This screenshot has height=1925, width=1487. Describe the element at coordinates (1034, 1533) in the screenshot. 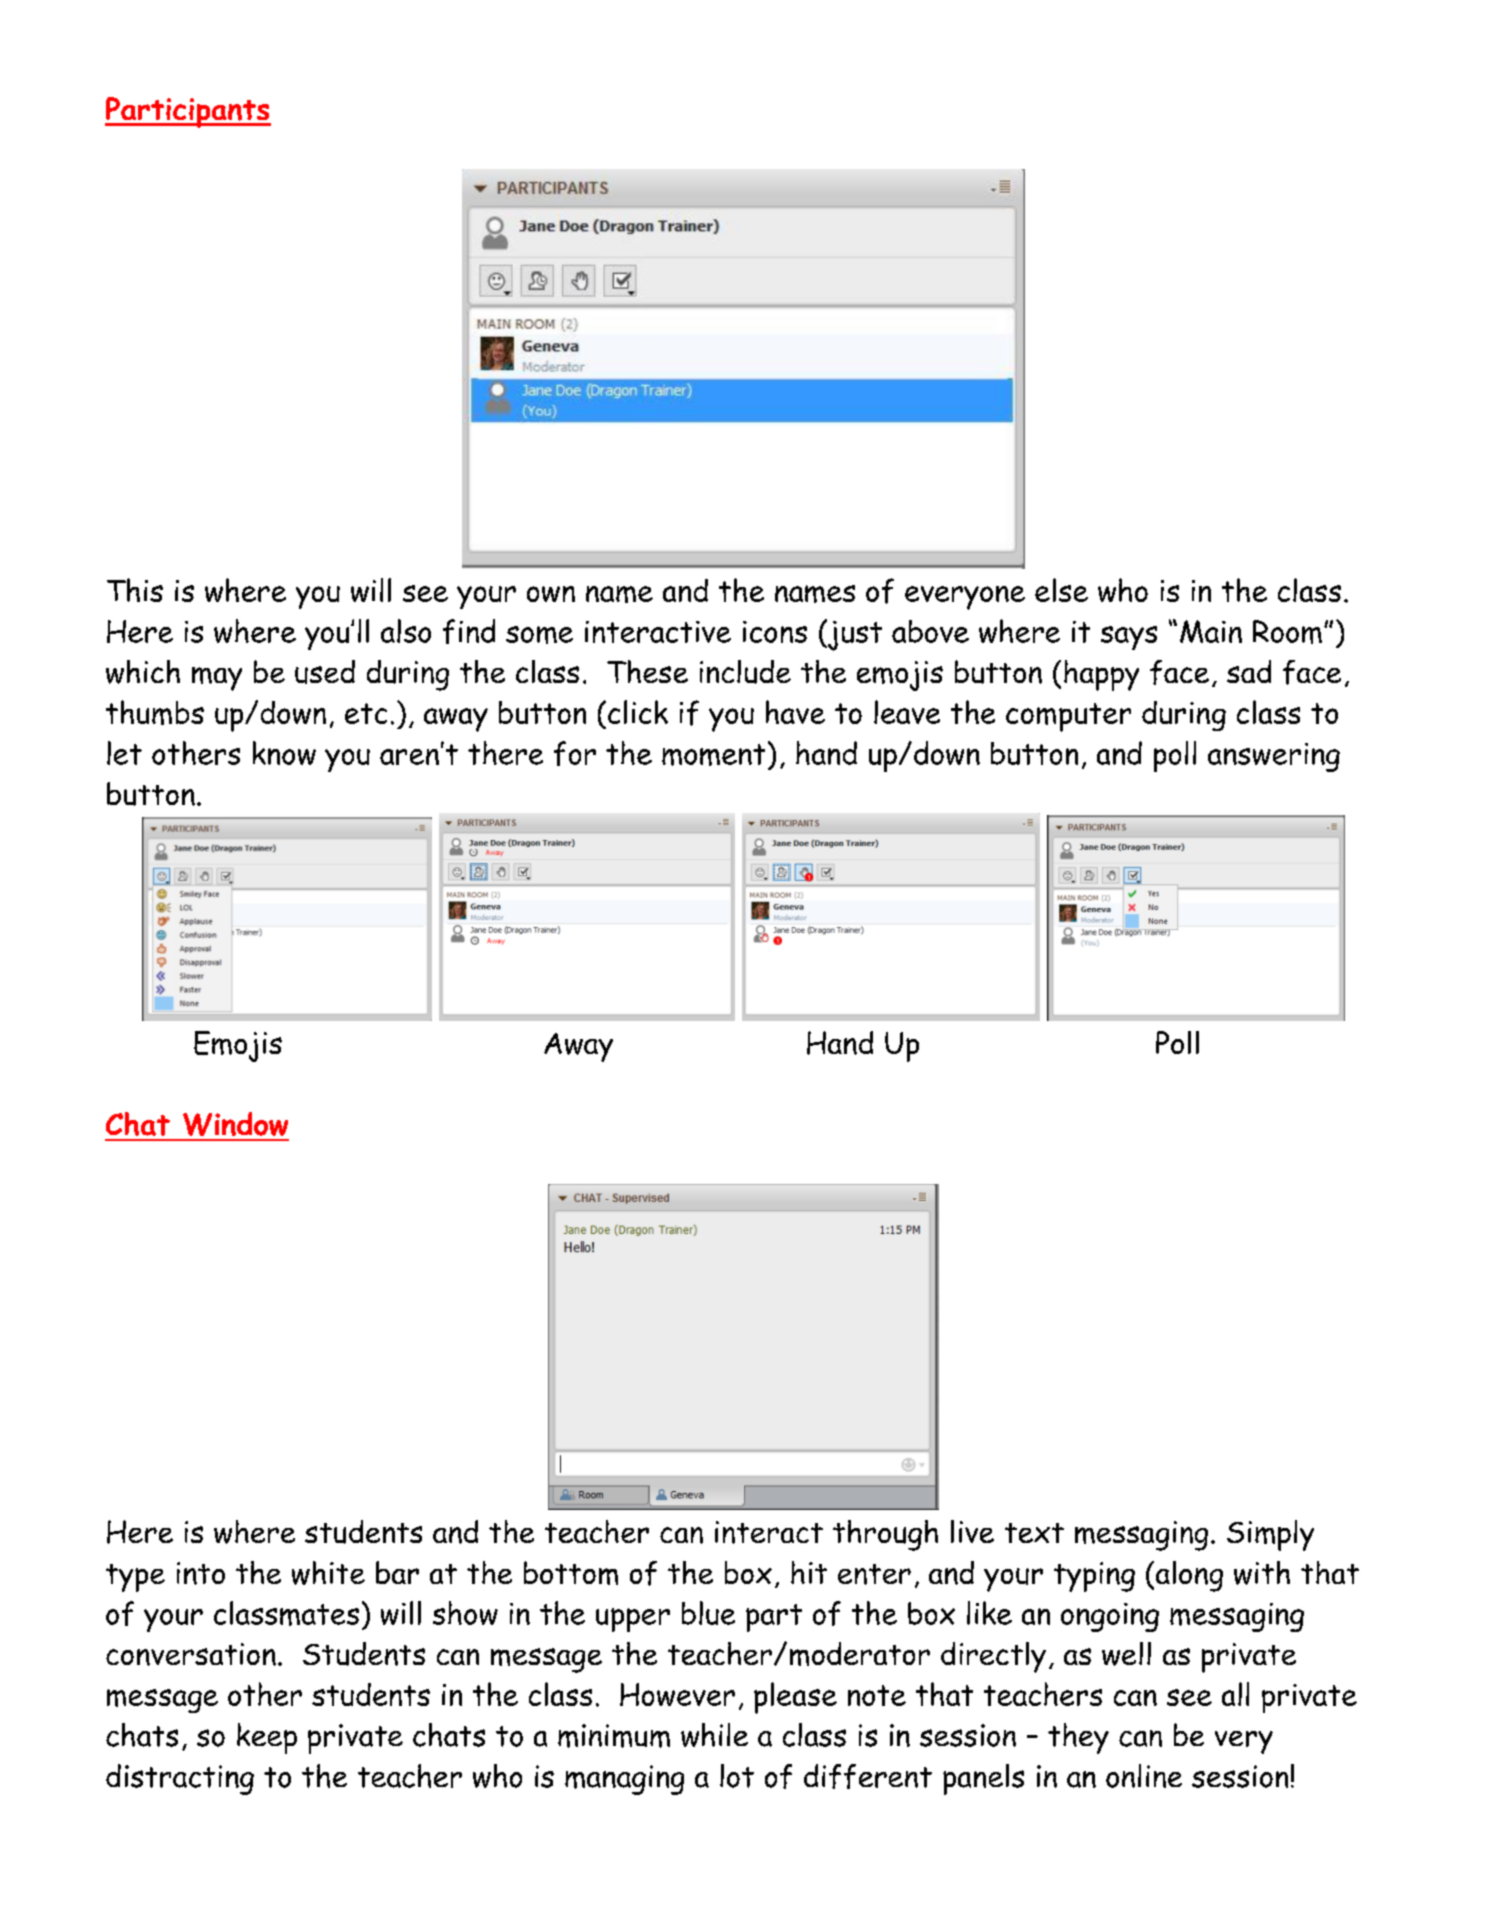

I see `text` at that location.
